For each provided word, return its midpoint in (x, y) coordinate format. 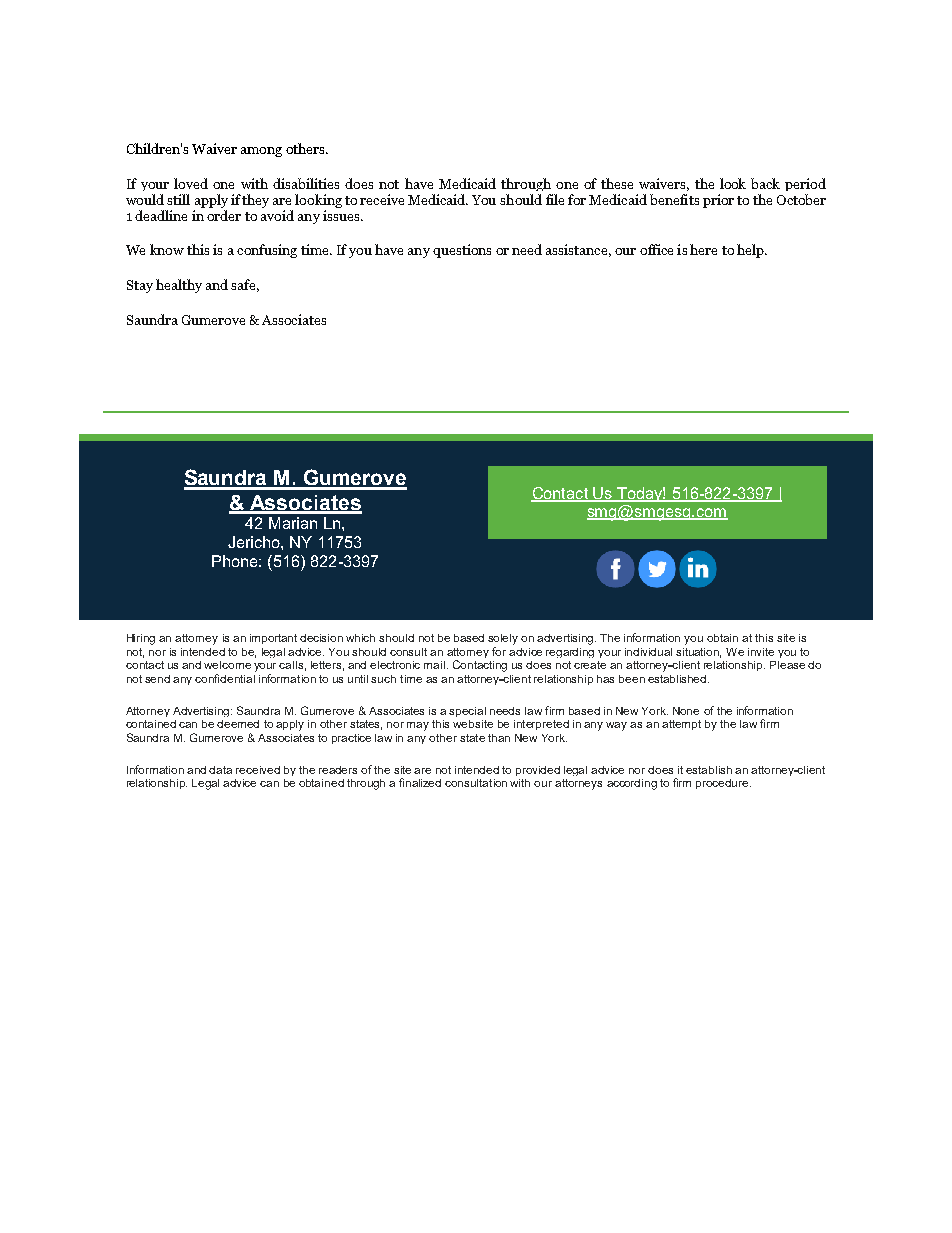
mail (434, 665)
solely (503, 639)
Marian (293, 523)
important (273, 639)
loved (191, 183)
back (765, 183)
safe (245, 285)
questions (462, 251)
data (220, 770)
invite (761, 652)
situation (698, 653)
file (555, 199)
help (751, 251)
